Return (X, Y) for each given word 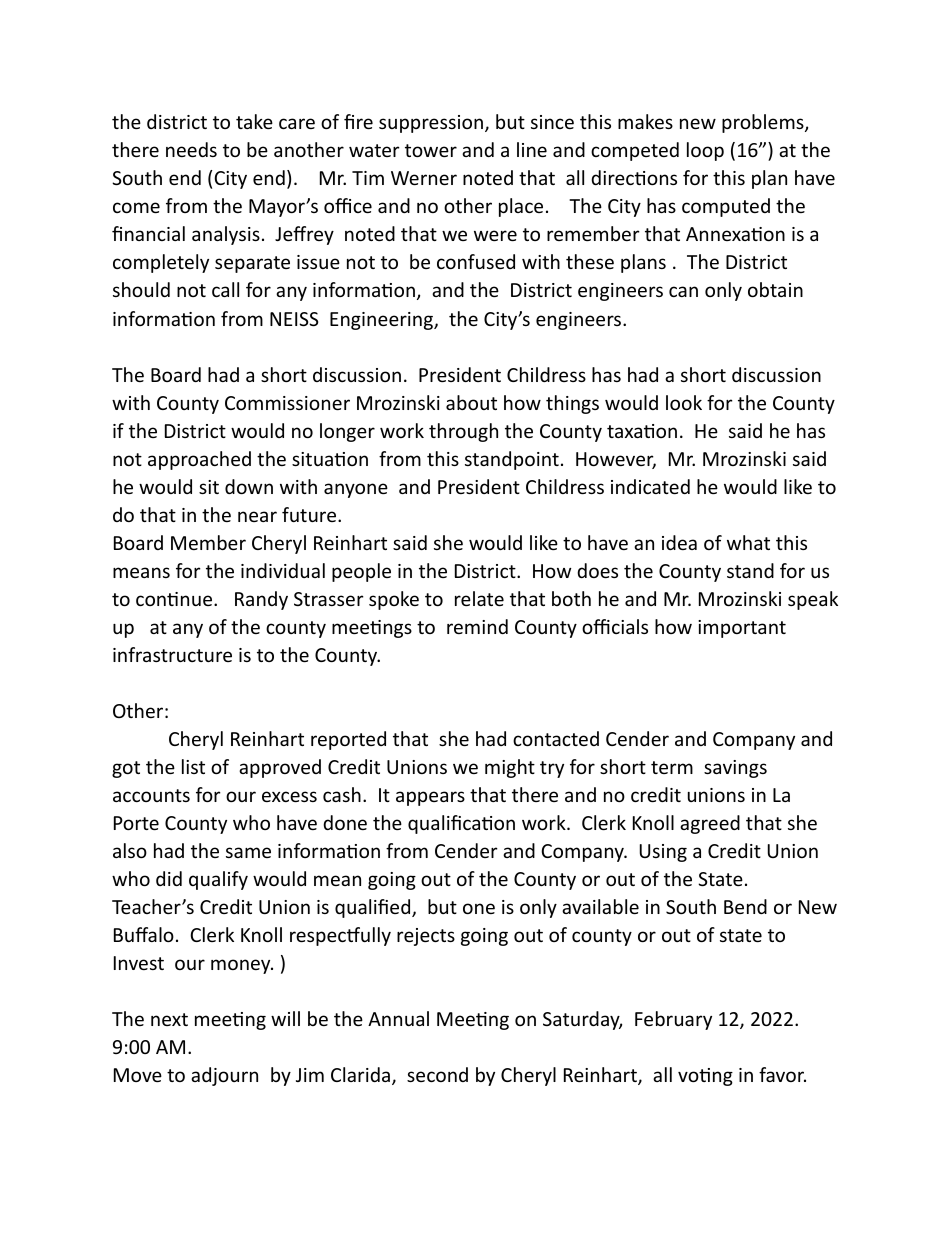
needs (191, 149)
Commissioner (287, 403)
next (169, 1019)
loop (705, 151)
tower (431, 150)
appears (430, 798)
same (248, 852)
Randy (261, 600)
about (471, 402)
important (742, 629)
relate (479, 598)
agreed (710, 824)
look (684, 402)
